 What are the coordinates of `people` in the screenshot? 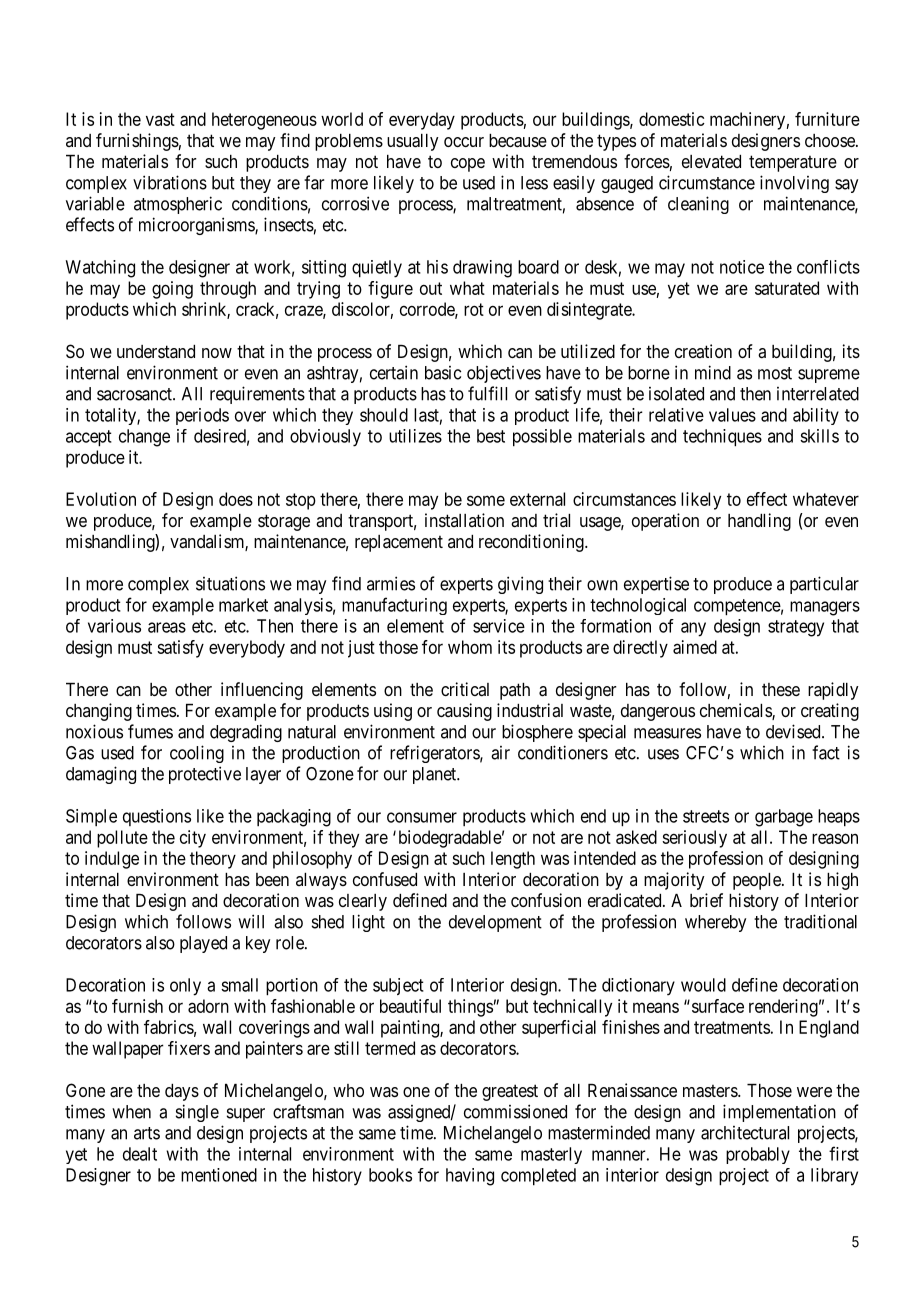 It's located at (758, 881).
